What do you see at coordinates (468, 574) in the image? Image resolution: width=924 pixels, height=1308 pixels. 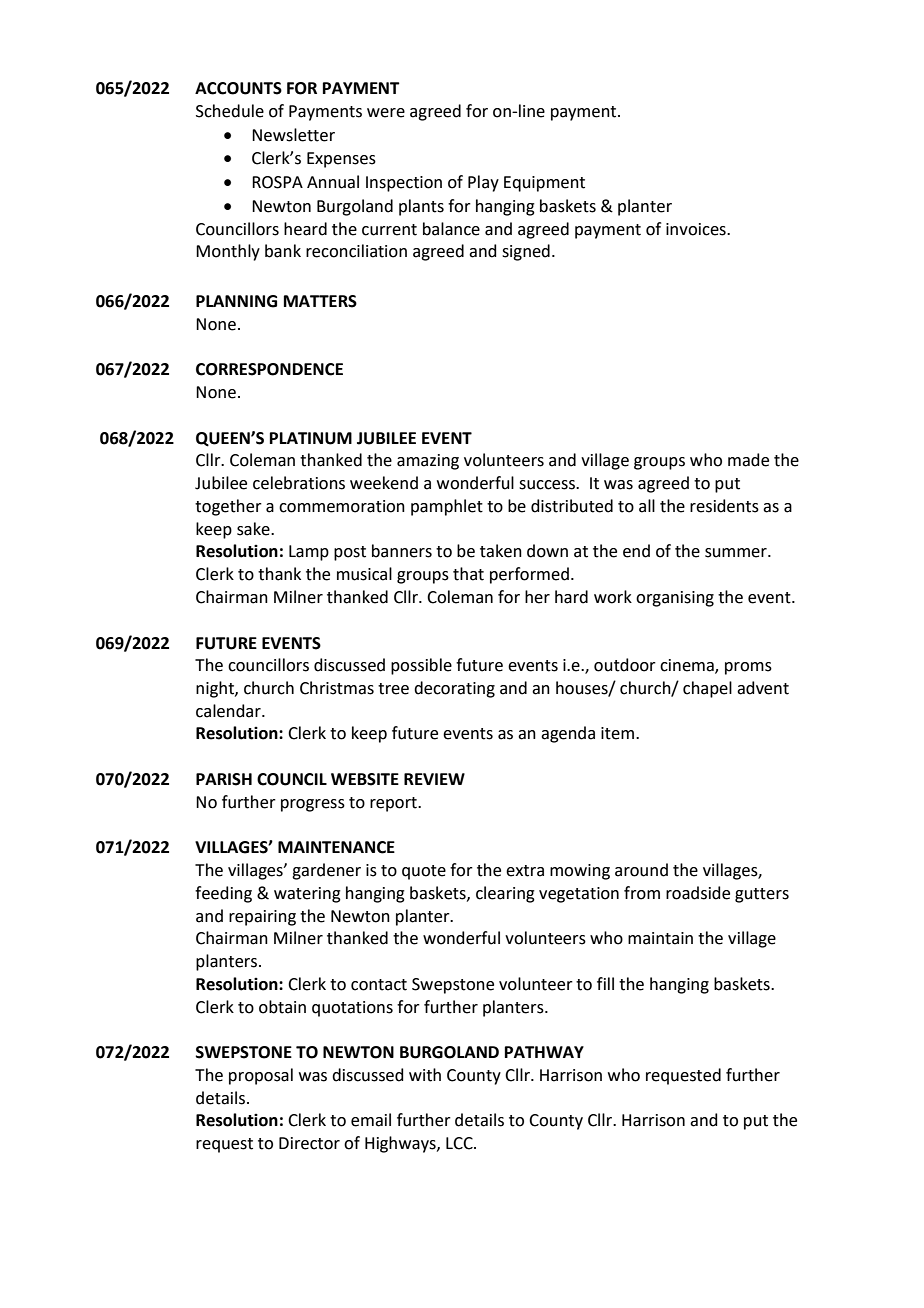 I see `that` at bounding box center [468, 574].
